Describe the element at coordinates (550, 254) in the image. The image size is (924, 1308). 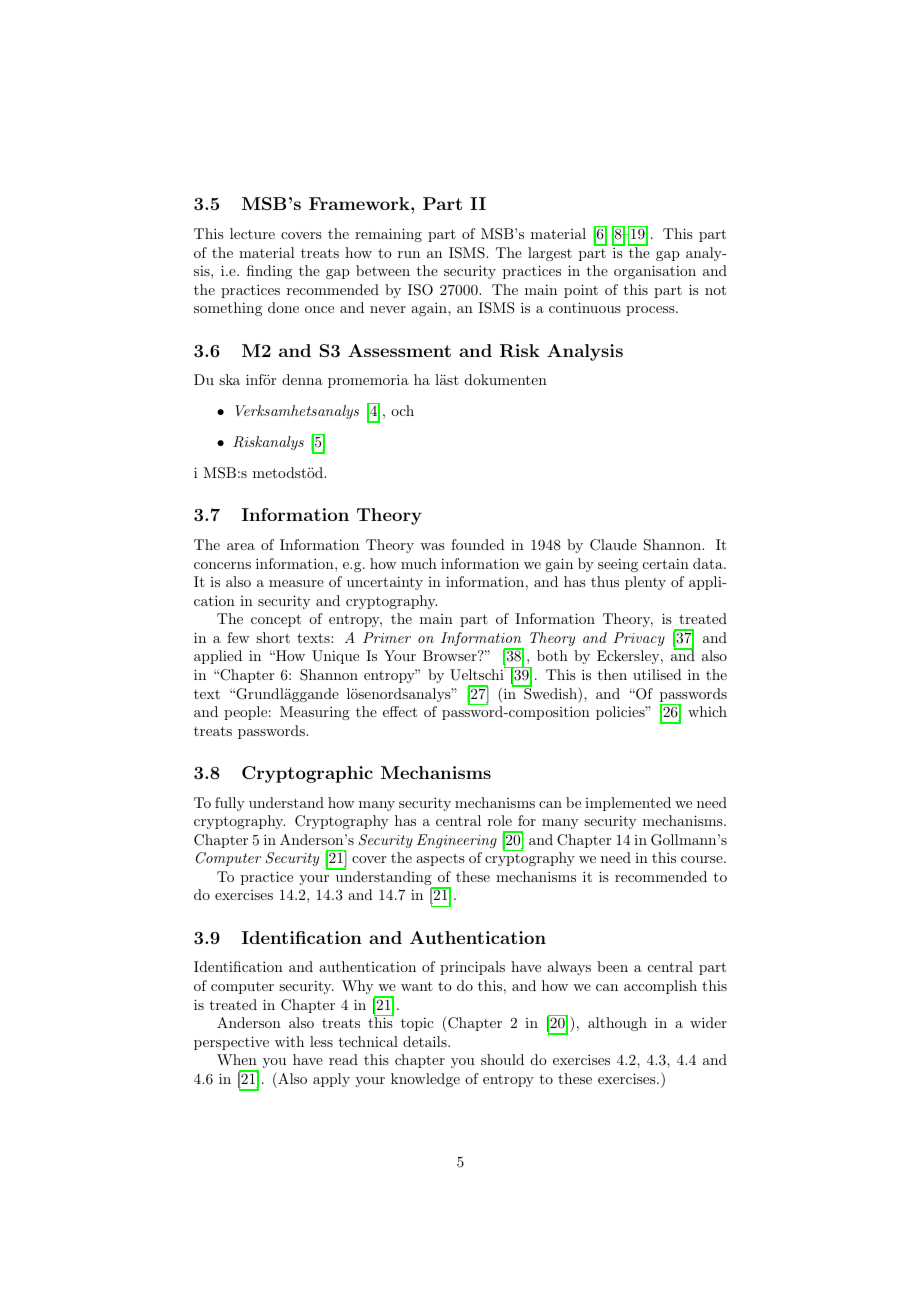
I see `largest` at that location.
